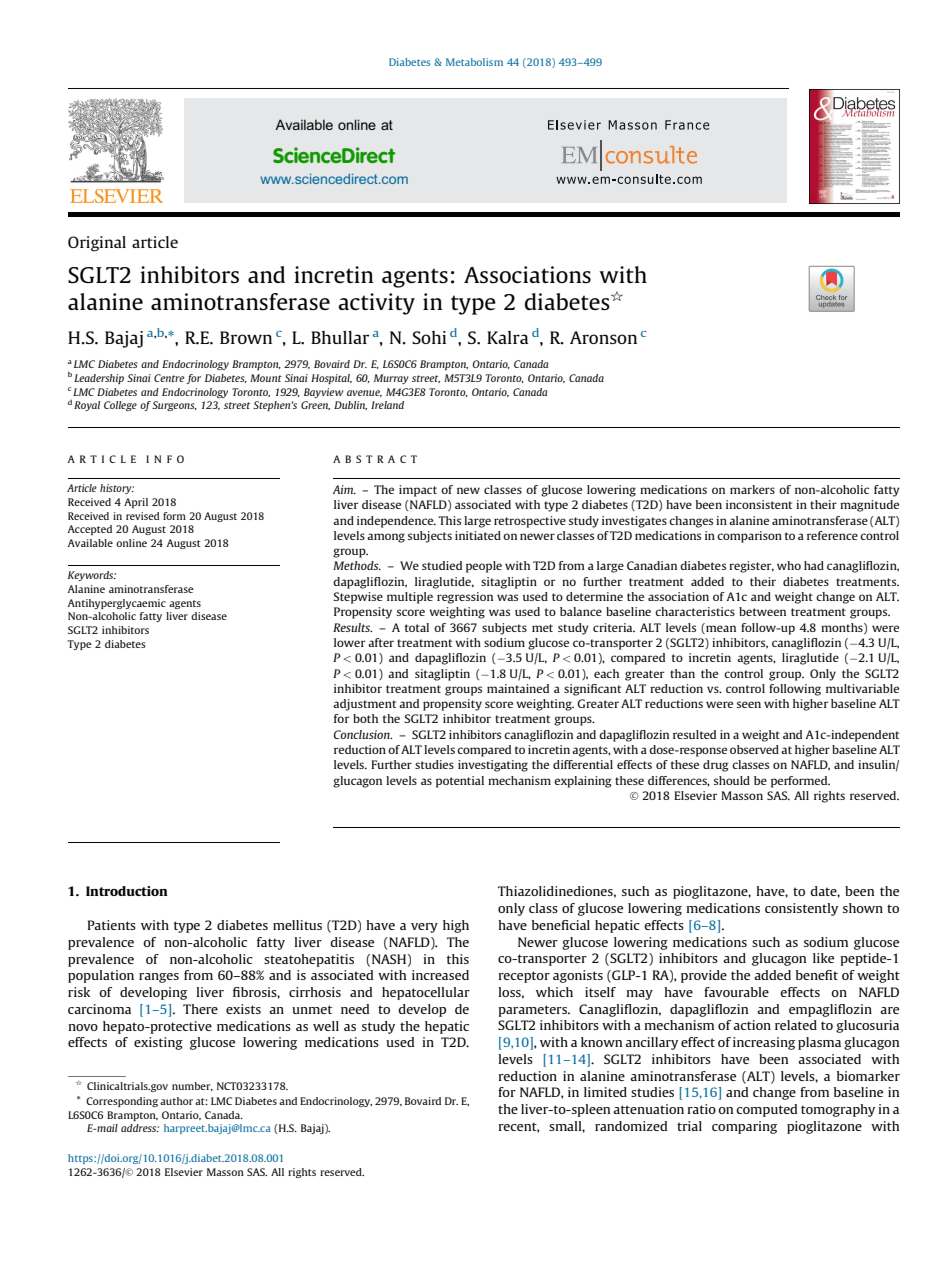 The width and height of the screenshot is (952, 1270). Describe the element at coordinates (176, 1101) in the screenshot. I see `author` at that location.
